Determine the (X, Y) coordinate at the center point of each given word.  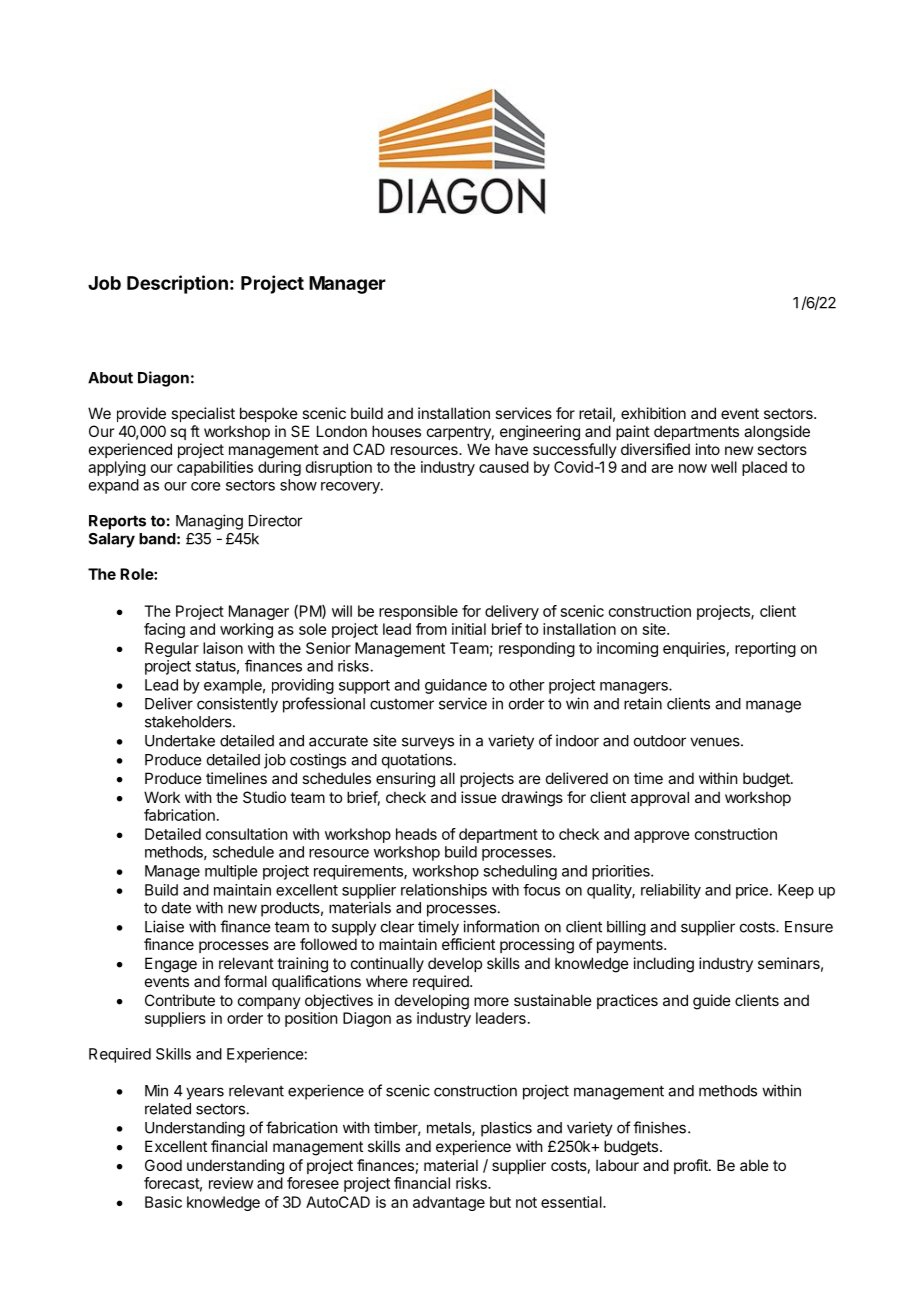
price (753, 891)
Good (163, 1165)
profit (692, 1166)
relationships (444, 891)
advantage (449, 1203)
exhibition (653, 413)
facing (164, 630)
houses (396, 431)
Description (177, 284)
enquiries (694, 649)
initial (469, 629)
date (176, 908)
